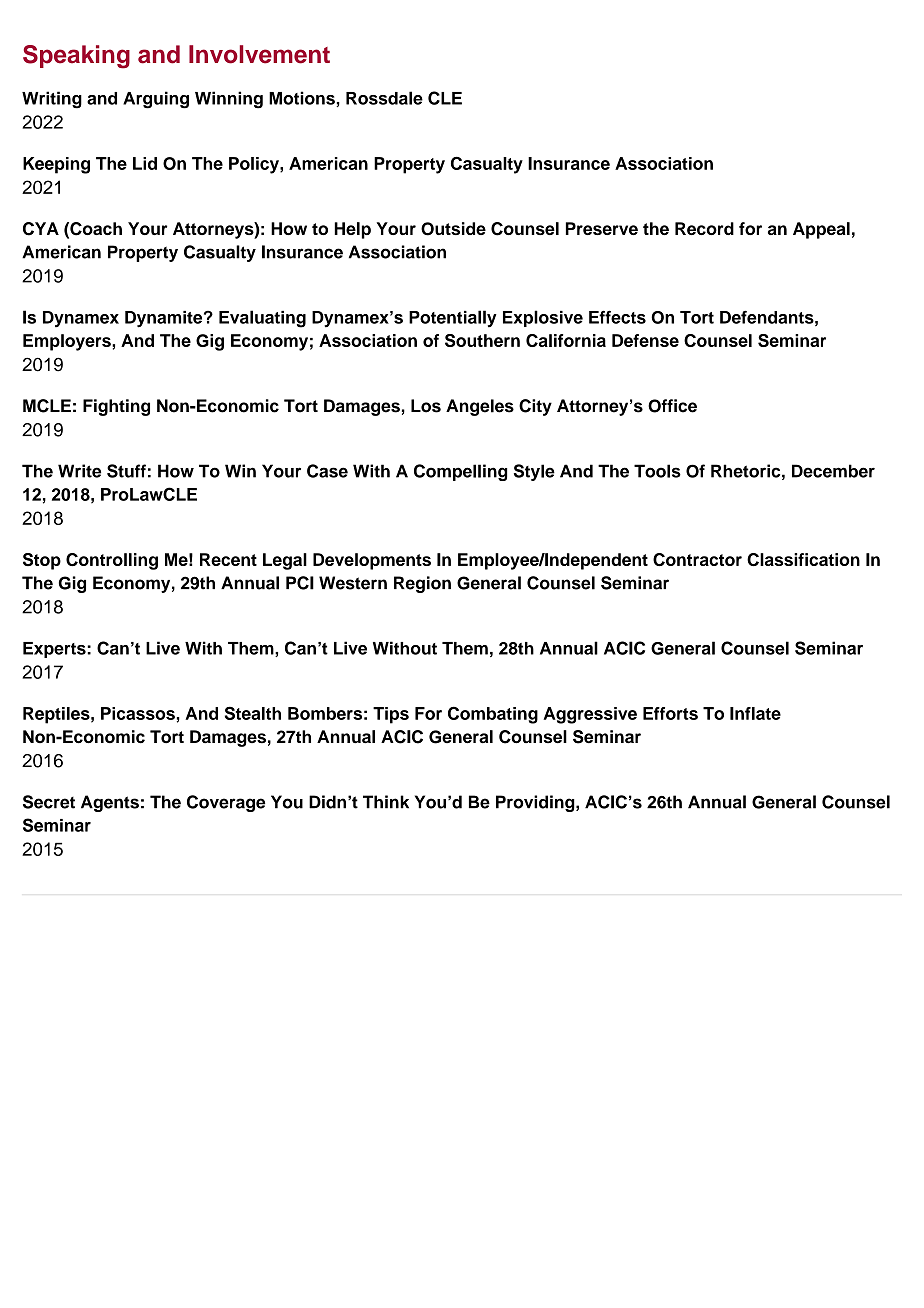 This document has width=924, height=1308. Describe the element at coordinates (110, 803) in the document. I see `Agents` at that location.
